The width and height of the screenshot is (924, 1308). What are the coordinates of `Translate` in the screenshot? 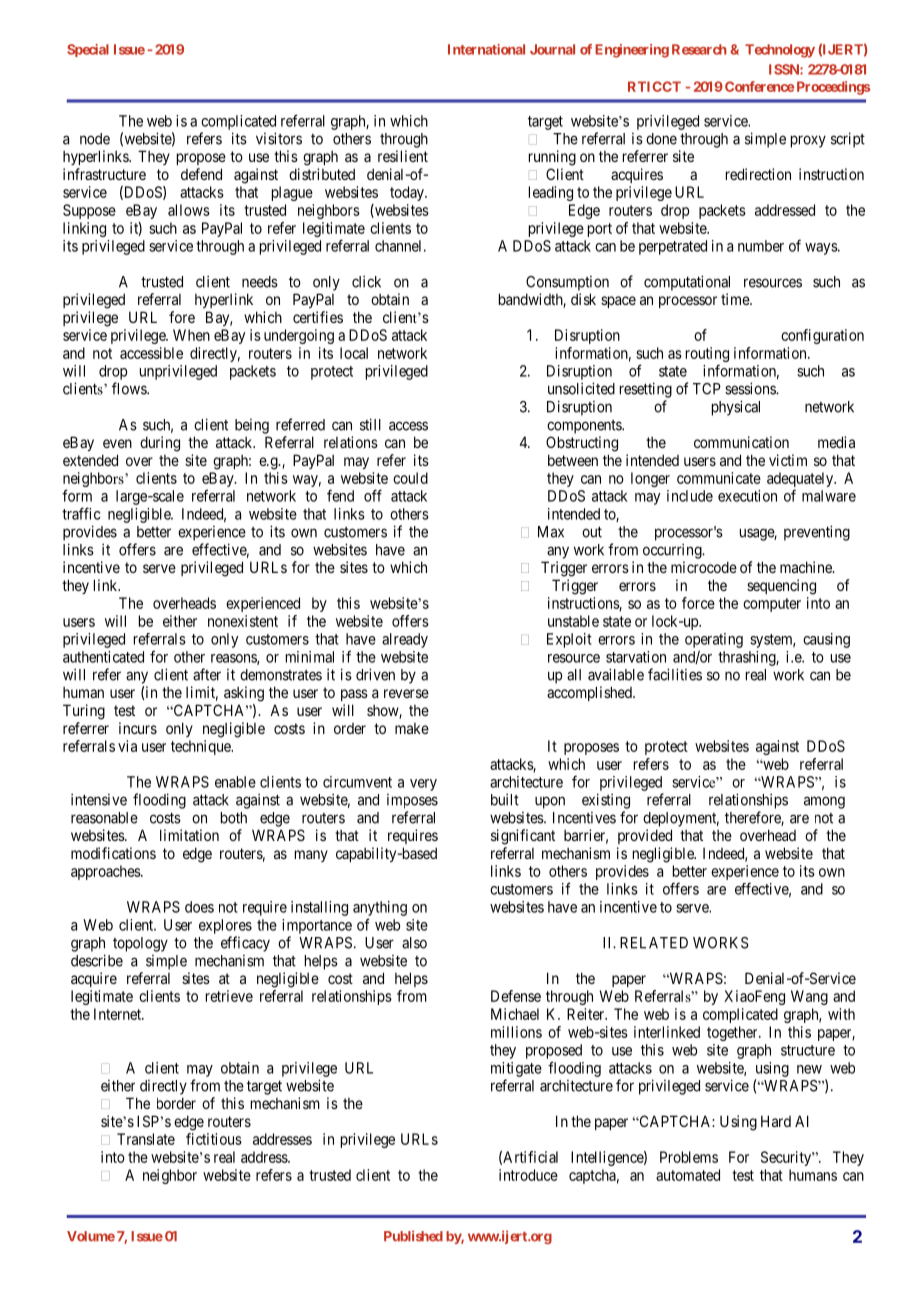 It's located at (146, 1139).
